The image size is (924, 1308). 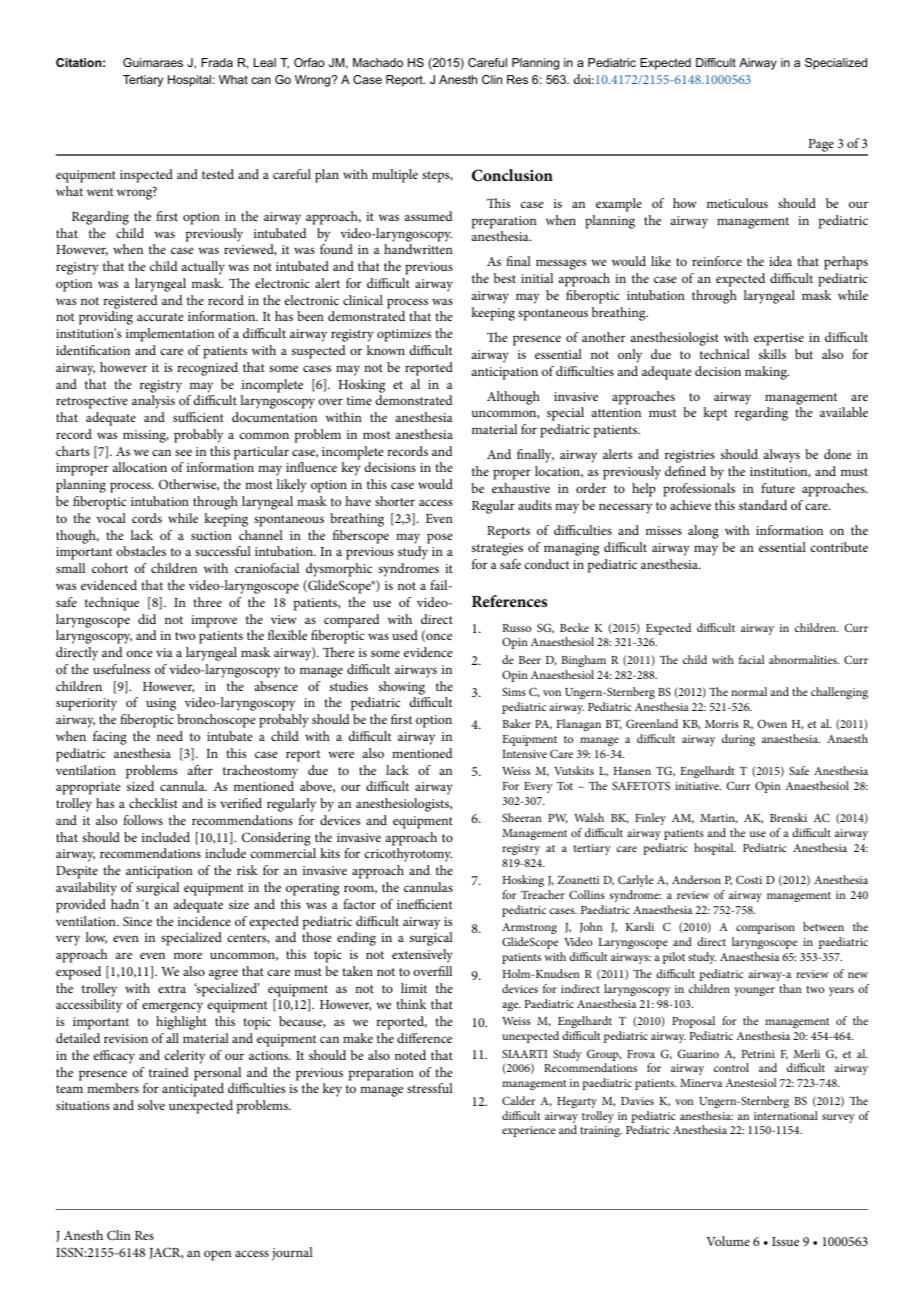 What do you see at coordinates (785, 1241) in the document?
I see `Issue` at bounding box center [785, 1241].
